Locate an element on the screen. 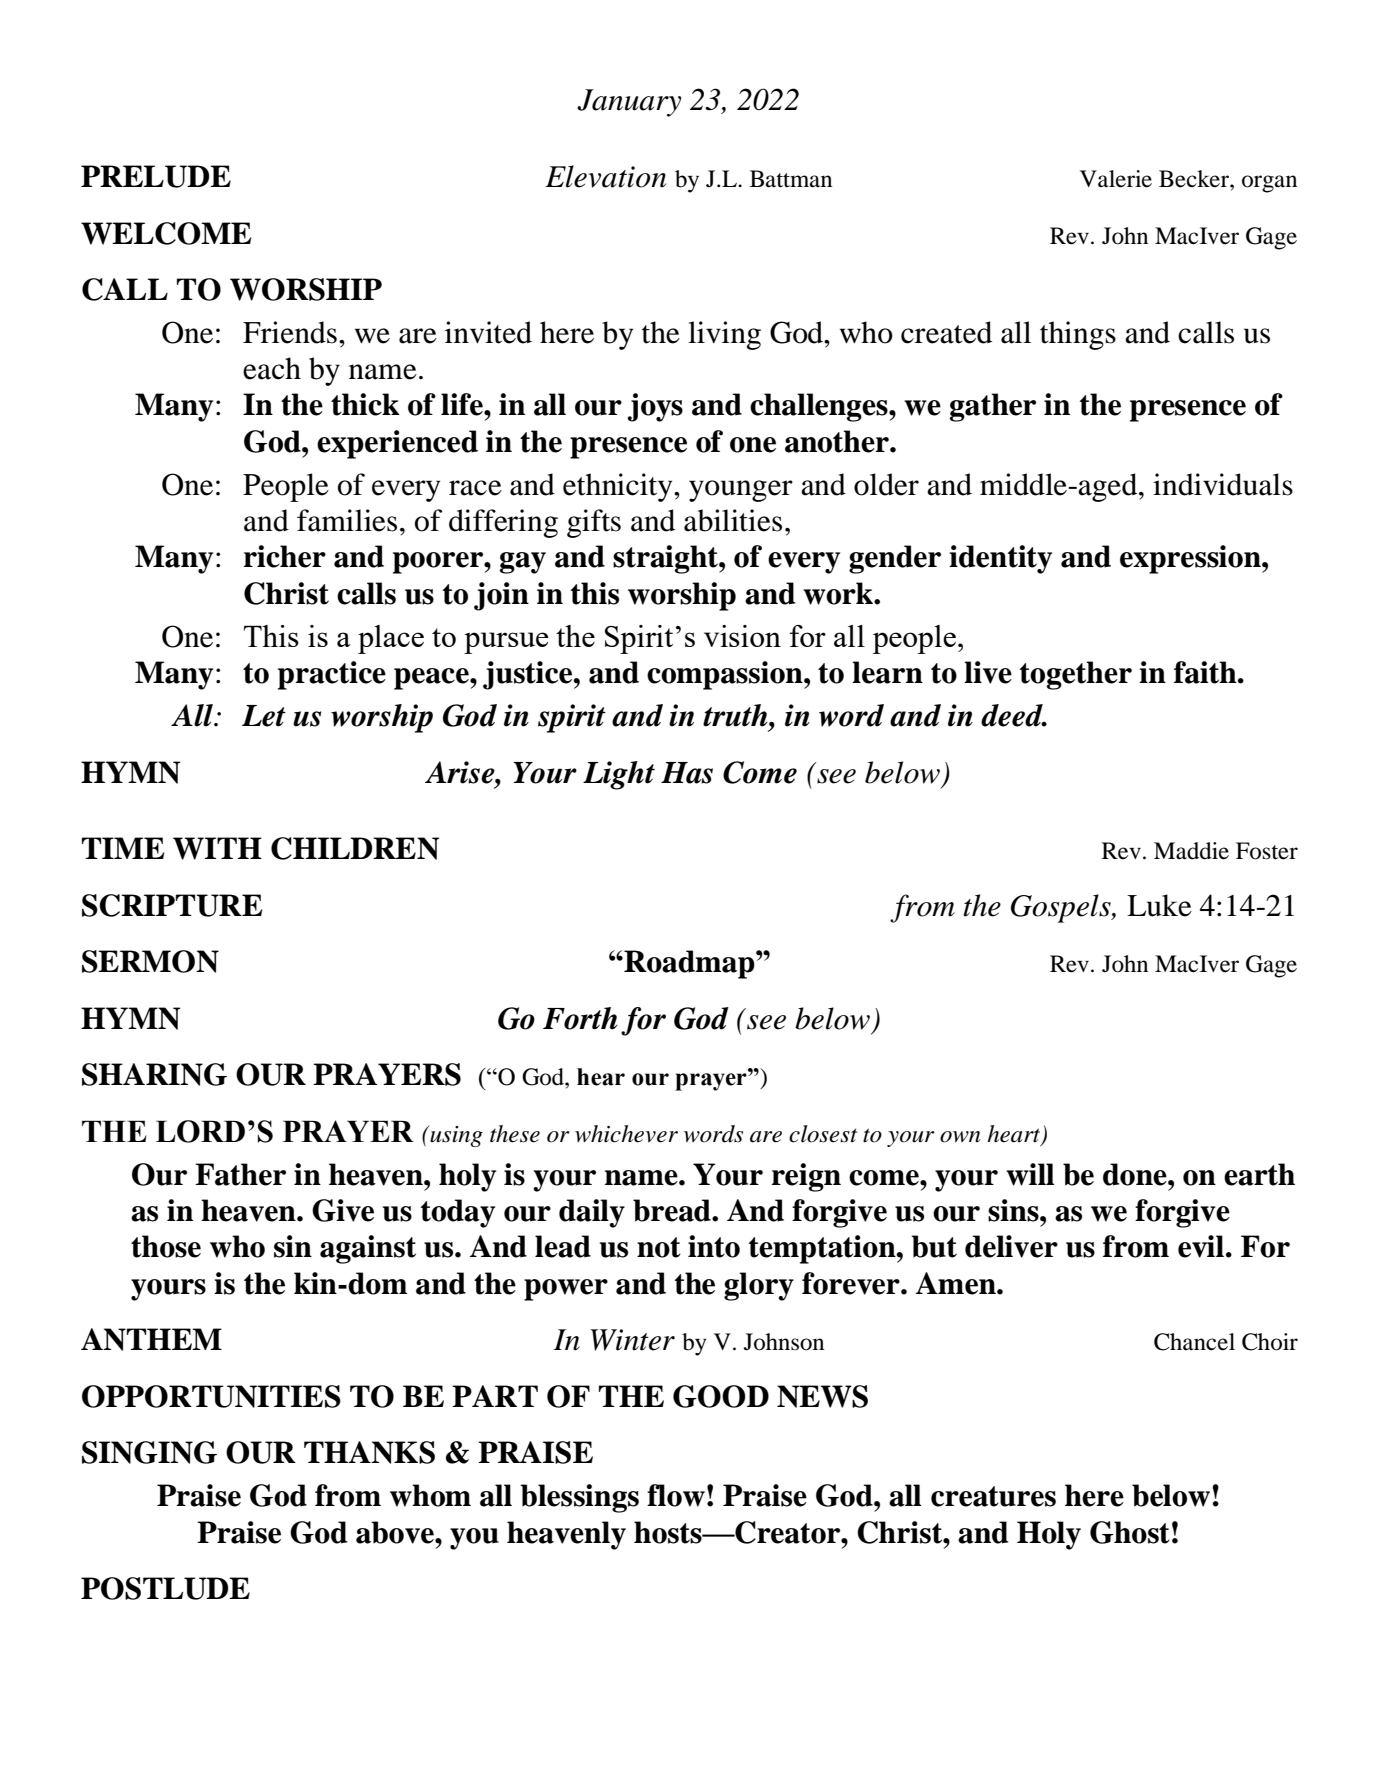  SERMON is located at coordinates (150, 961).
